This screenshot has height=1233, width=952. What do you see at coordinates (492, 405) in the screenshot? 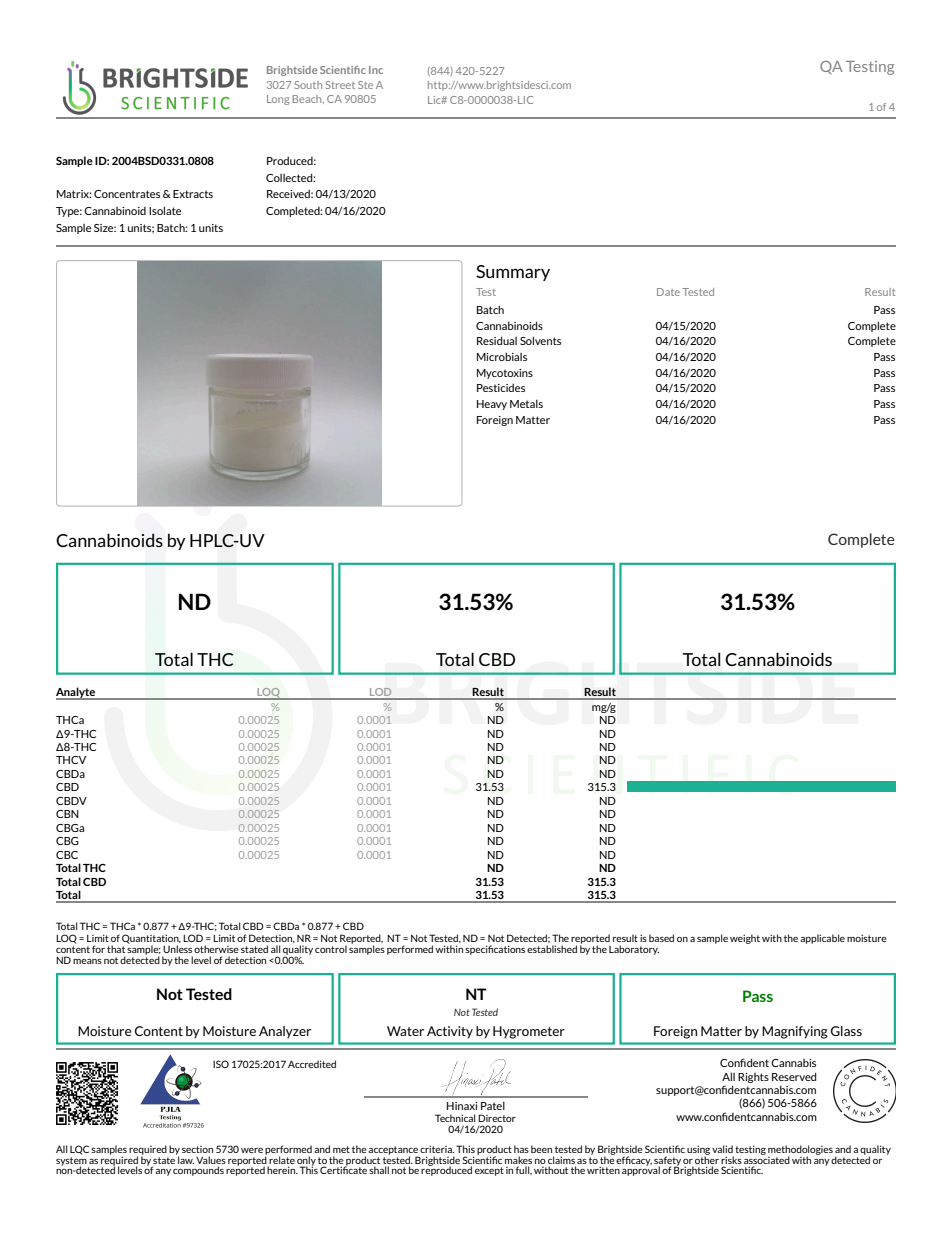
I see `Heavy` at bounding box center [492, 405].
